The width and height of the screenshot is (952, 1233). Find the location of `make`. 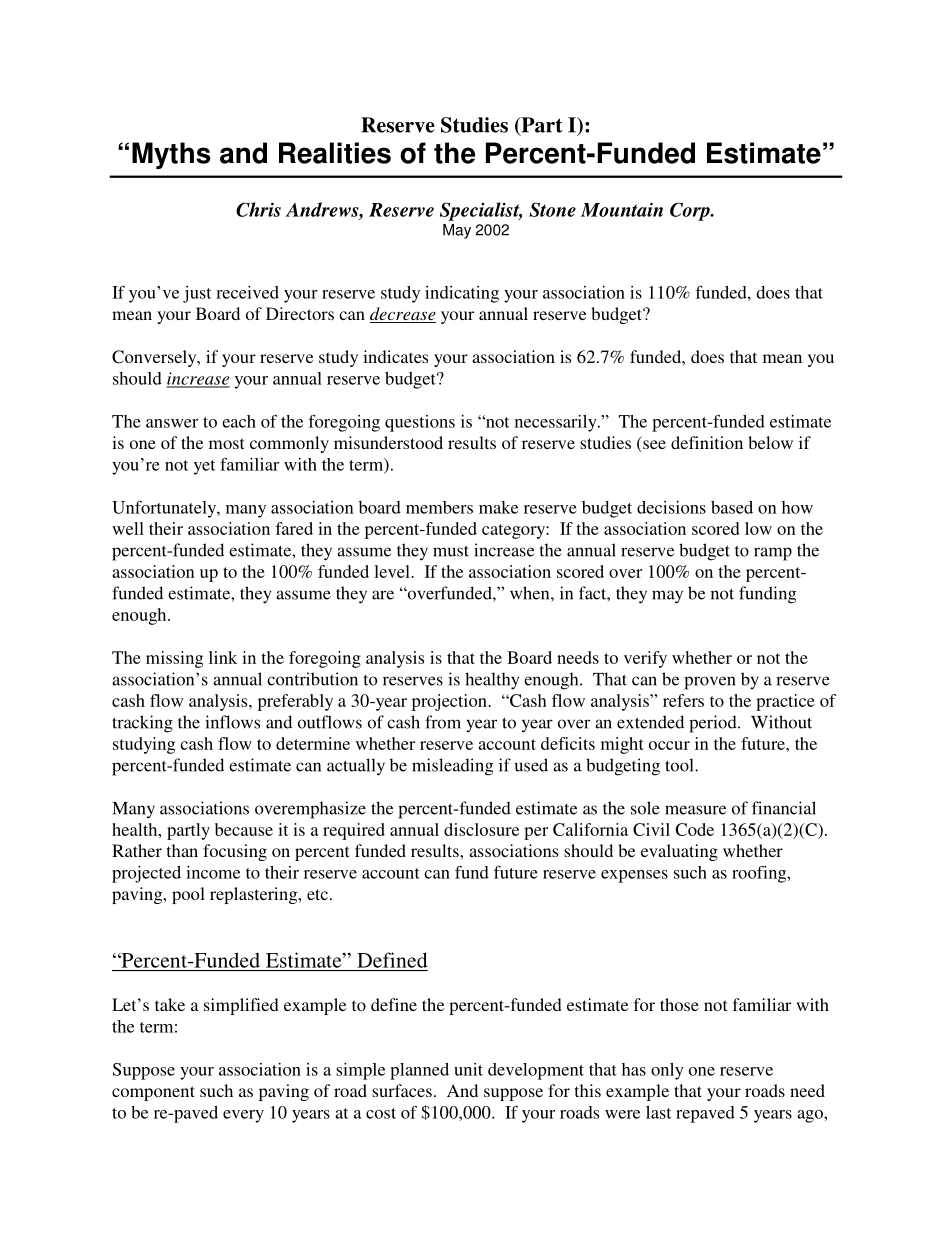

make is located at coordinates (498, 507).
